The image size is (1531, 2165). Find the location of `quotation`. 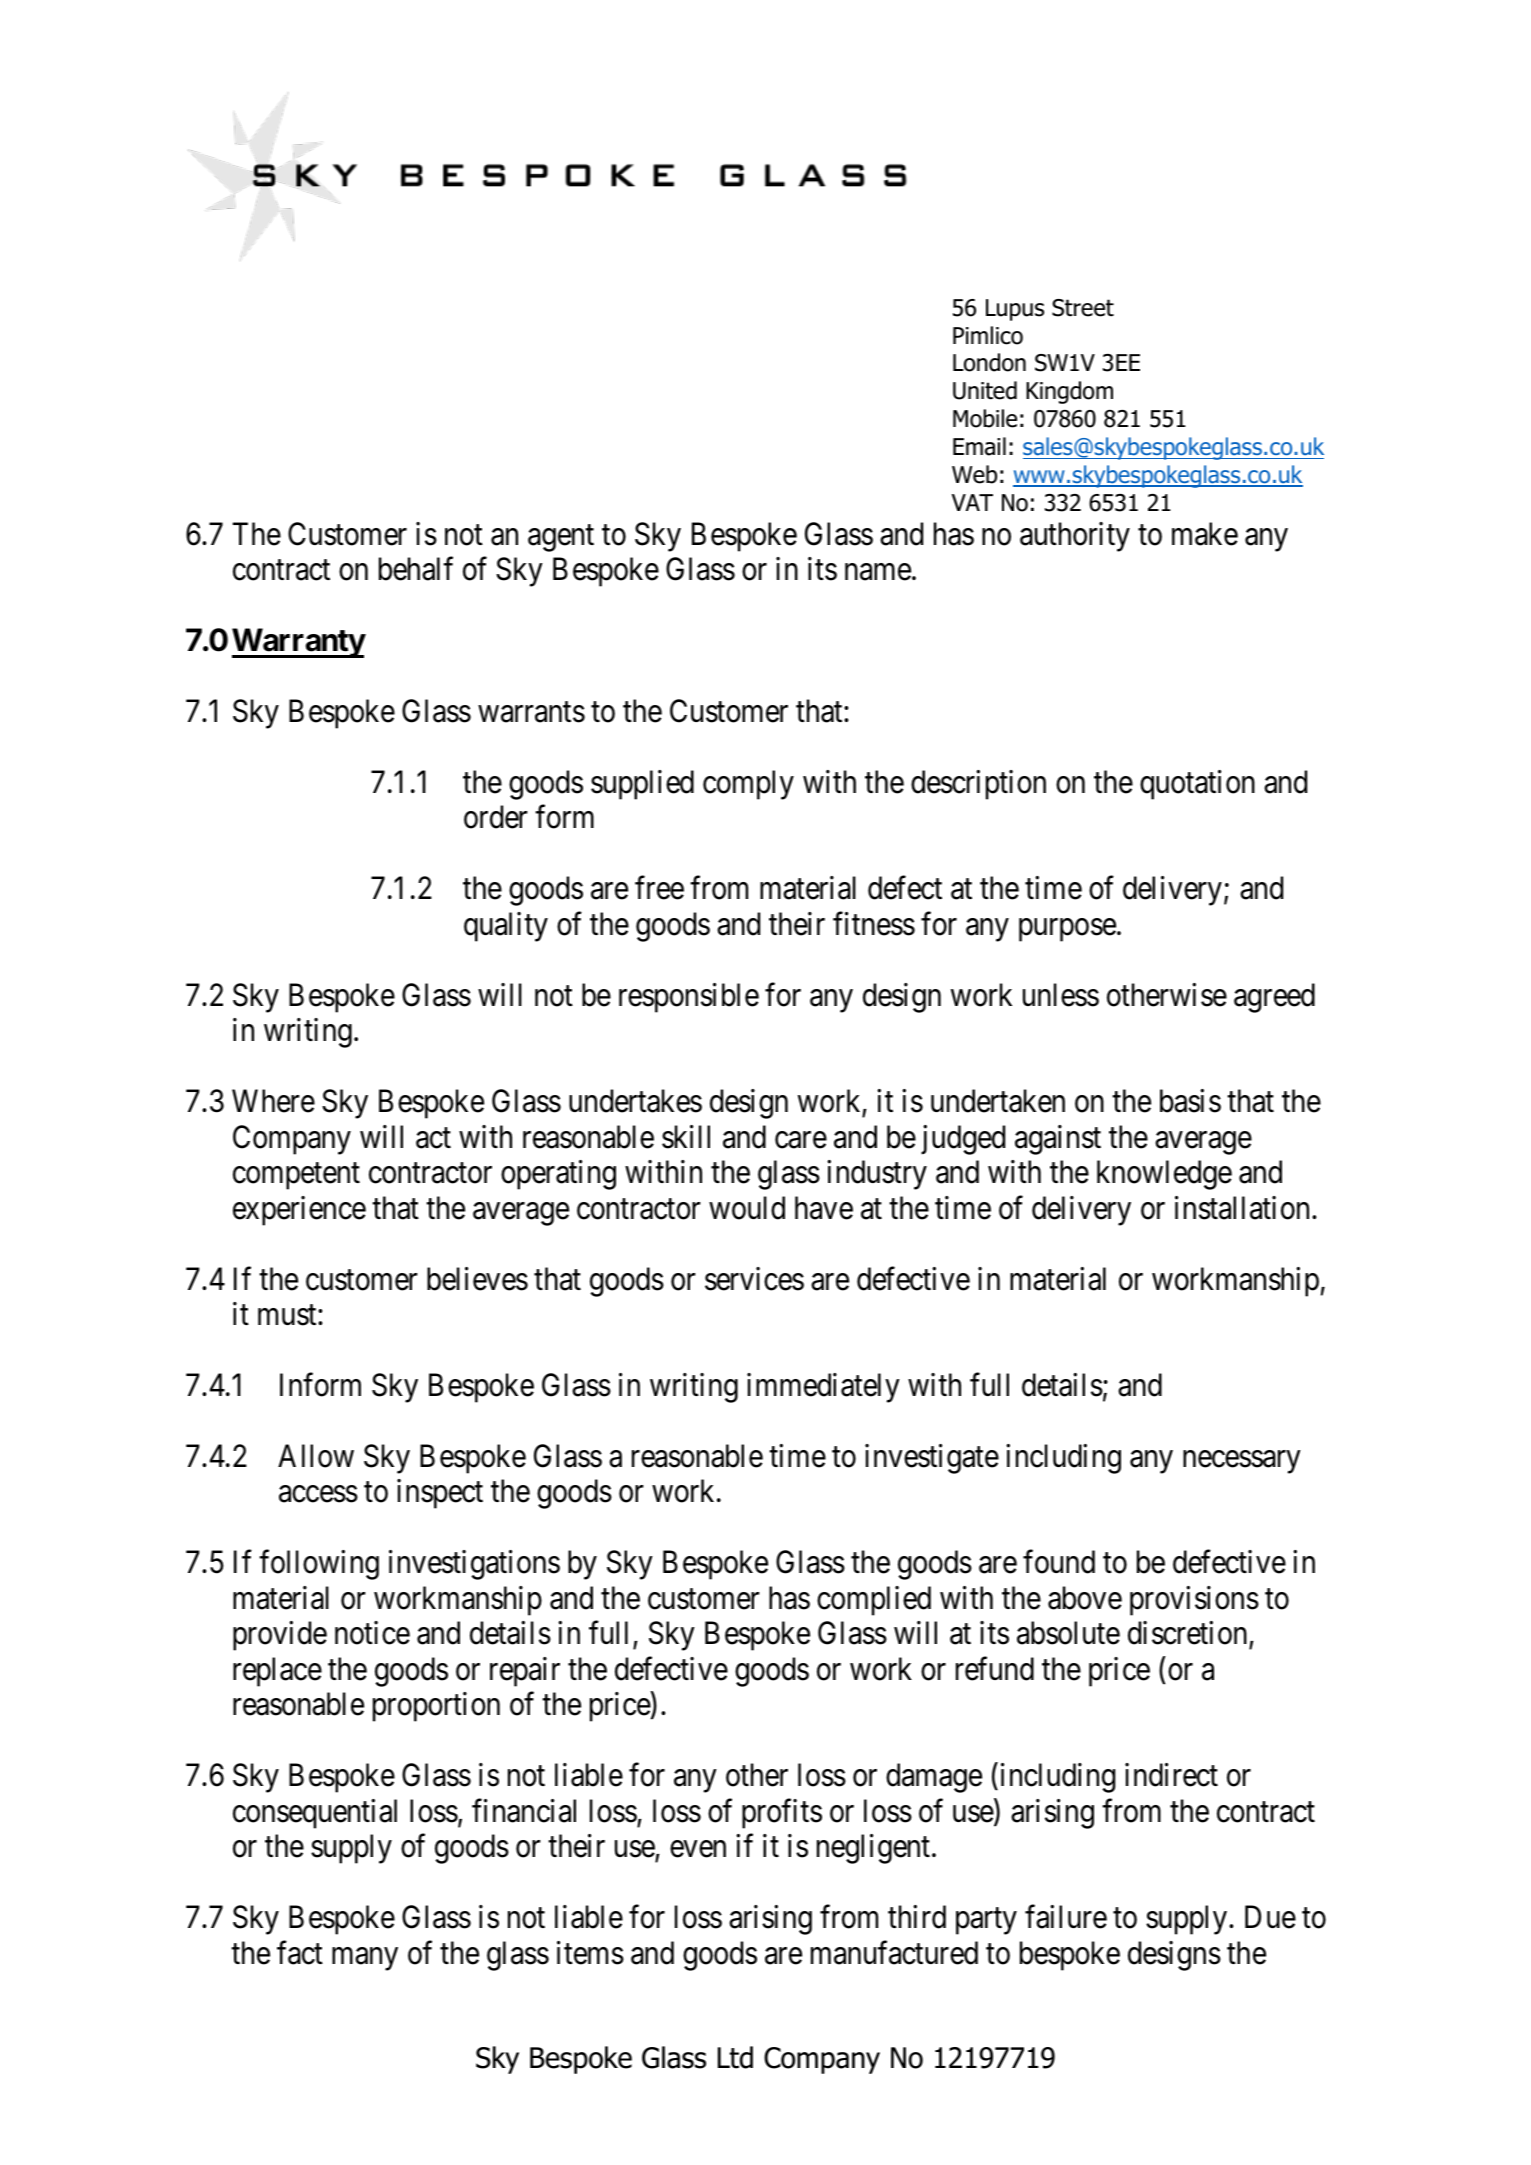

quotation is located at coordinates (1197, 785).
